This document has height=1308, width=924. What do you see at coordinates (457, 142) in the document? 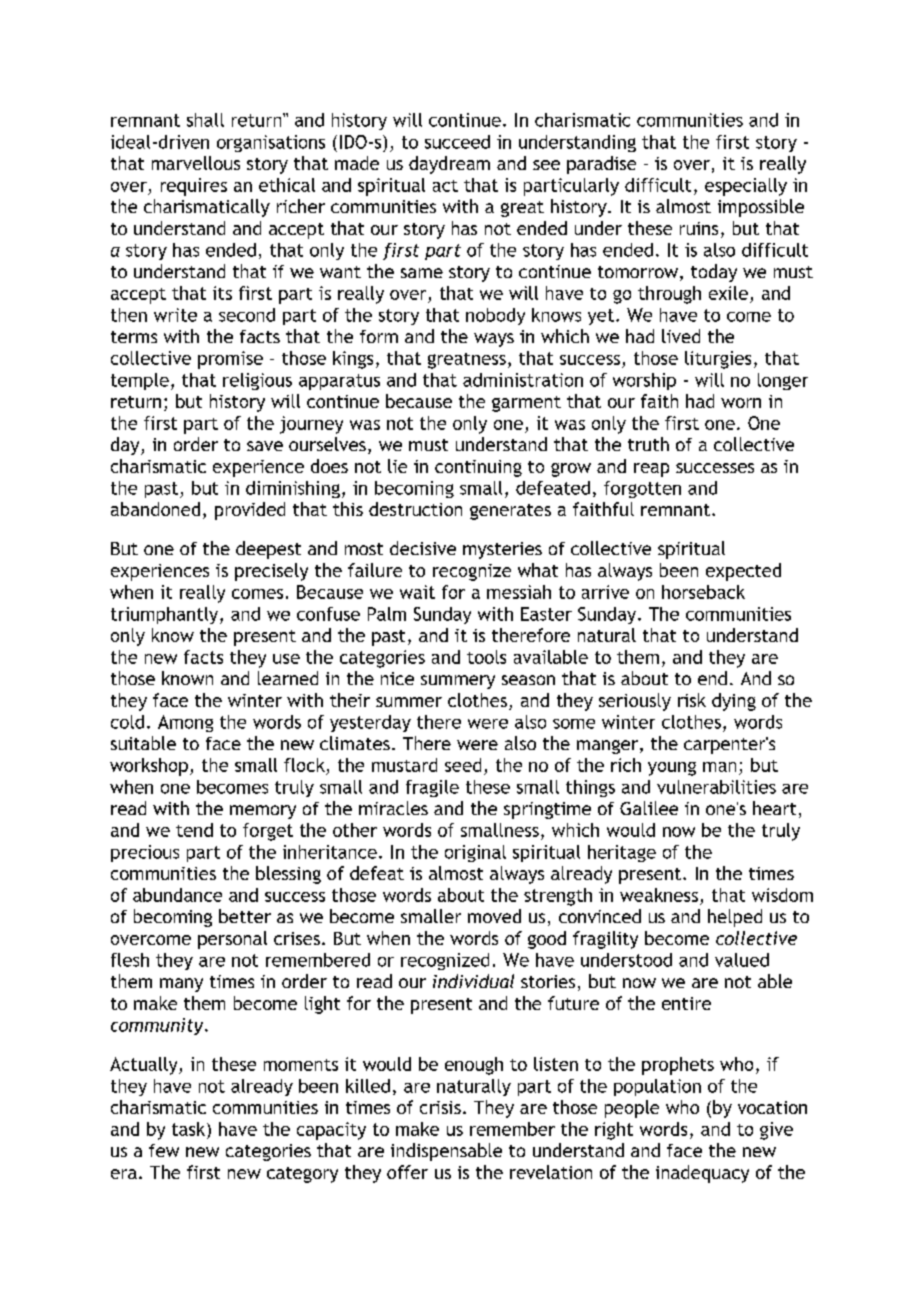
I see `succeed` at bounding box center [457, 142].
